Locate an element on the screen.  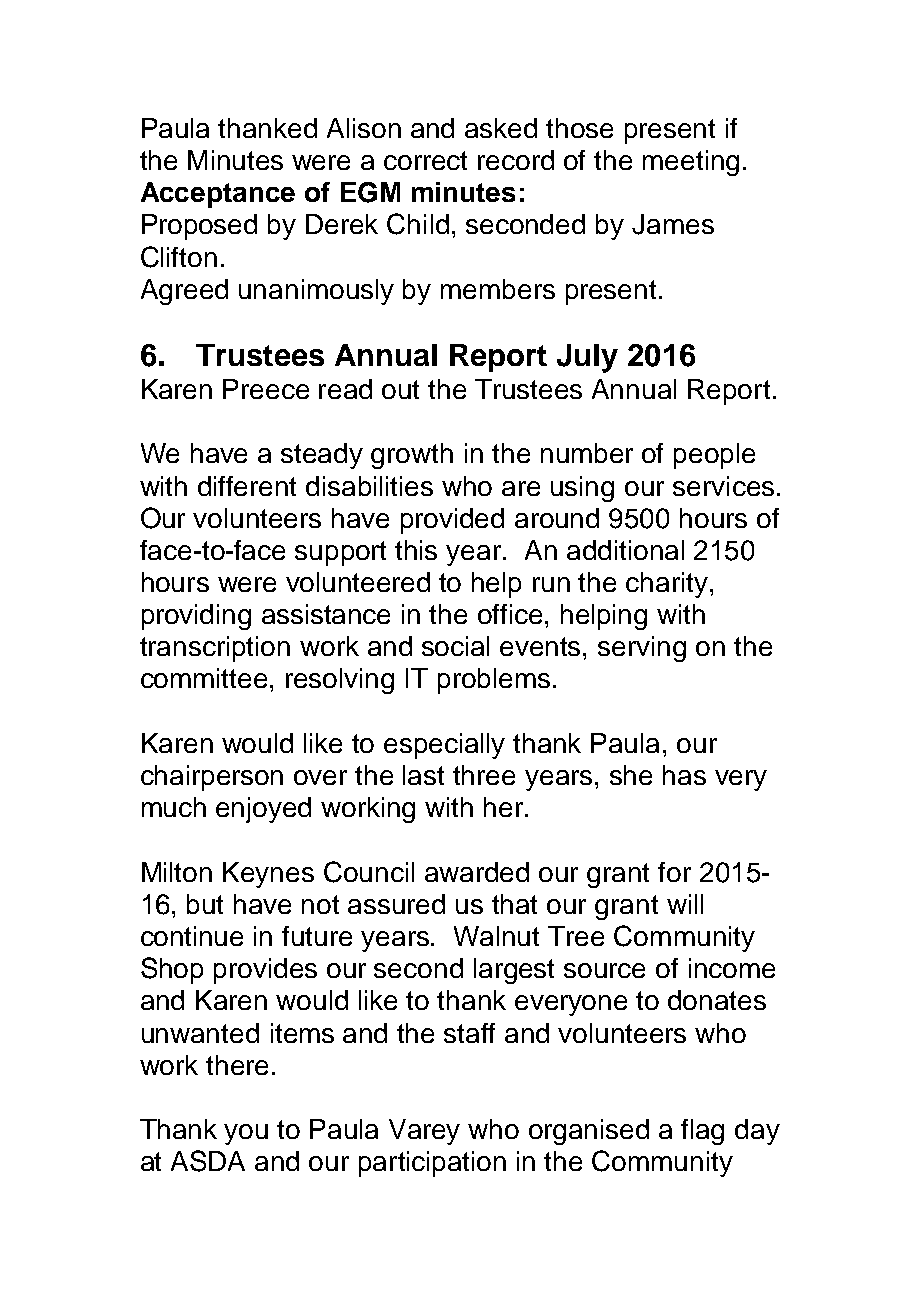
three is located at coordinates (484, 775).
